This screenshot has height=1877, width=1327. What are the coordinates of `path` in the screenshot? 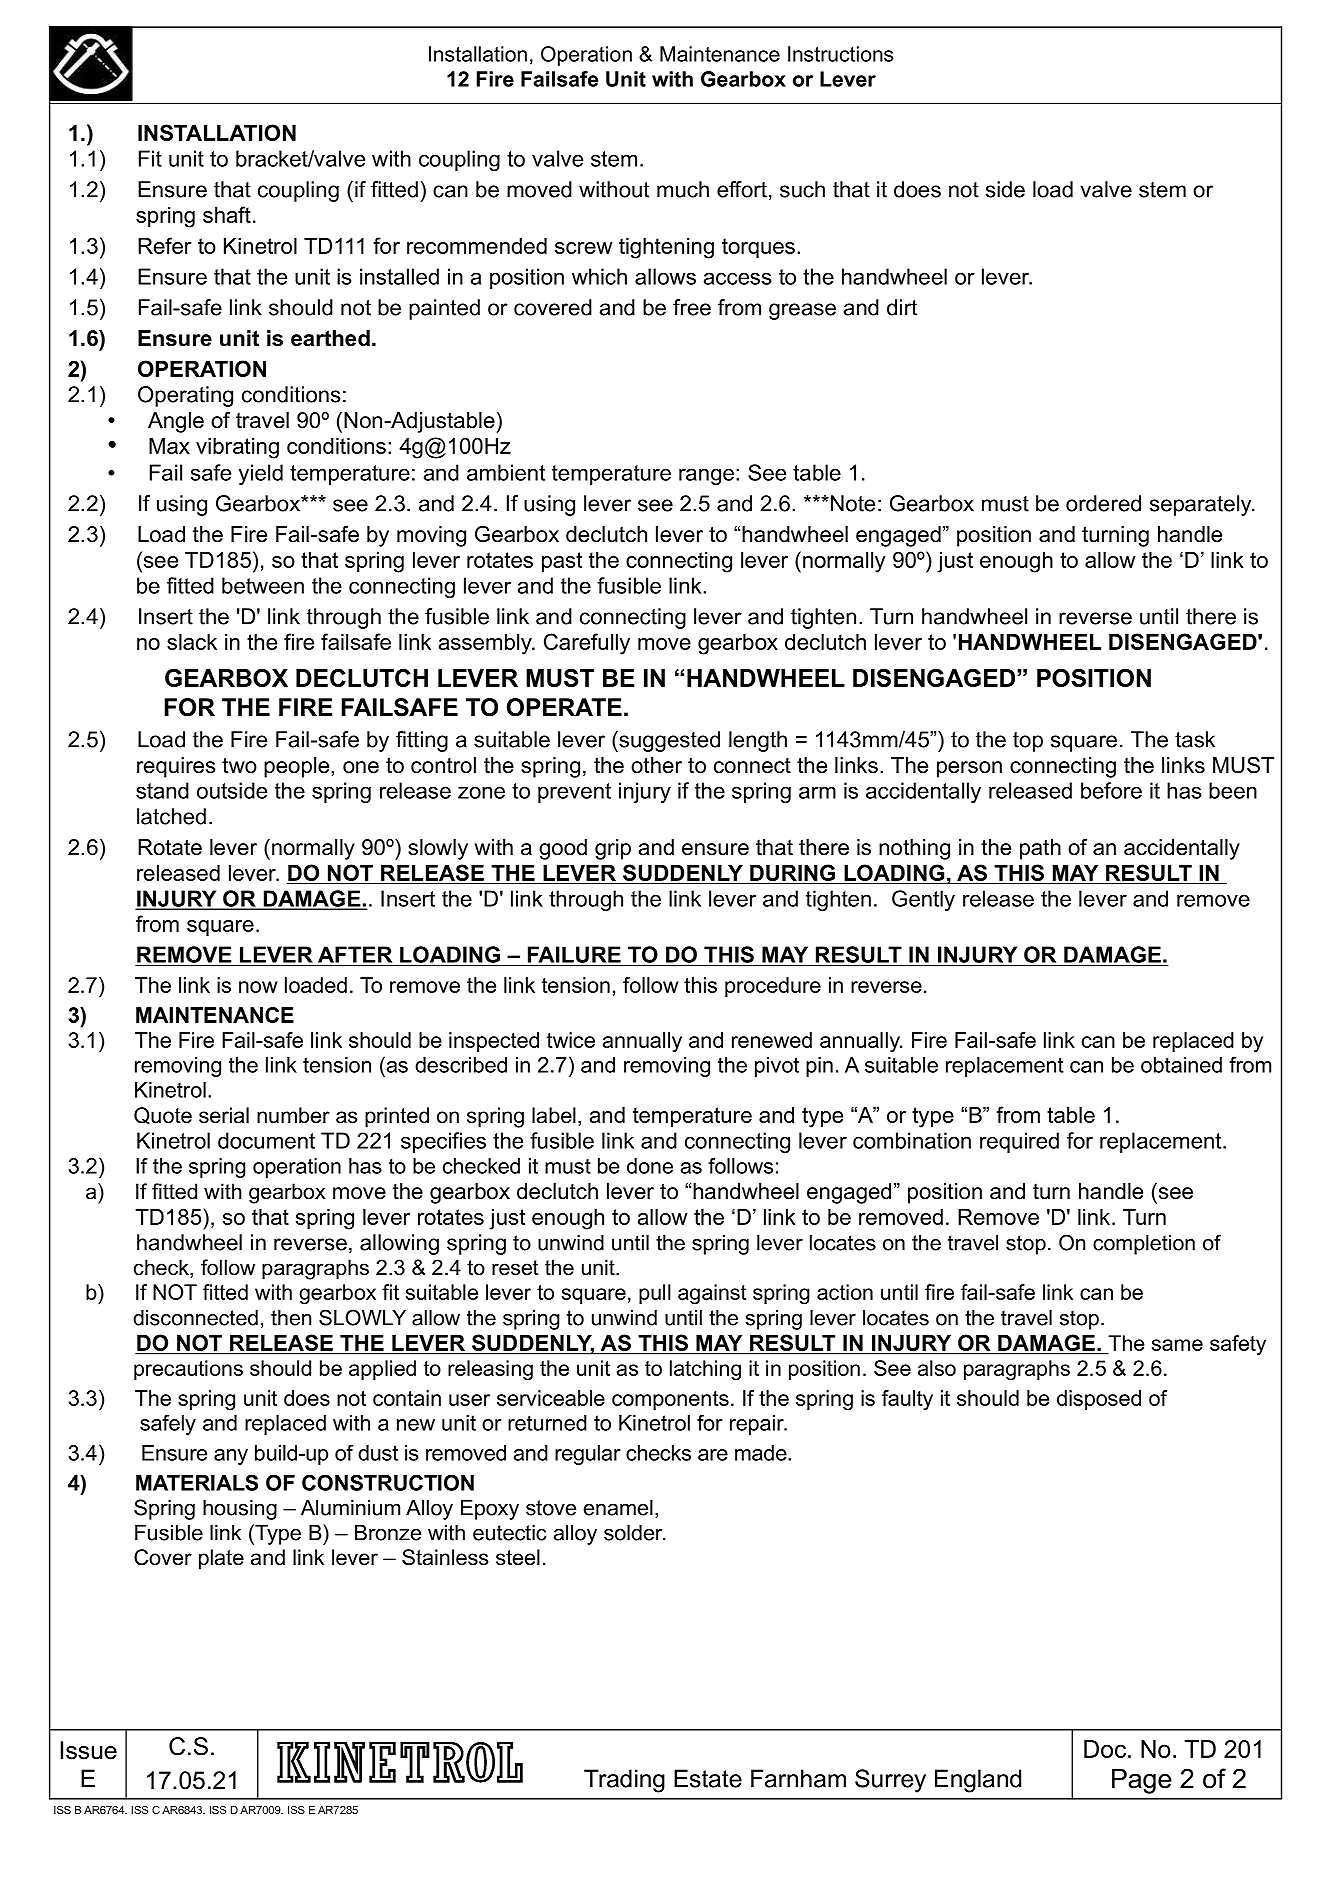 It's located at (1040, 849).
